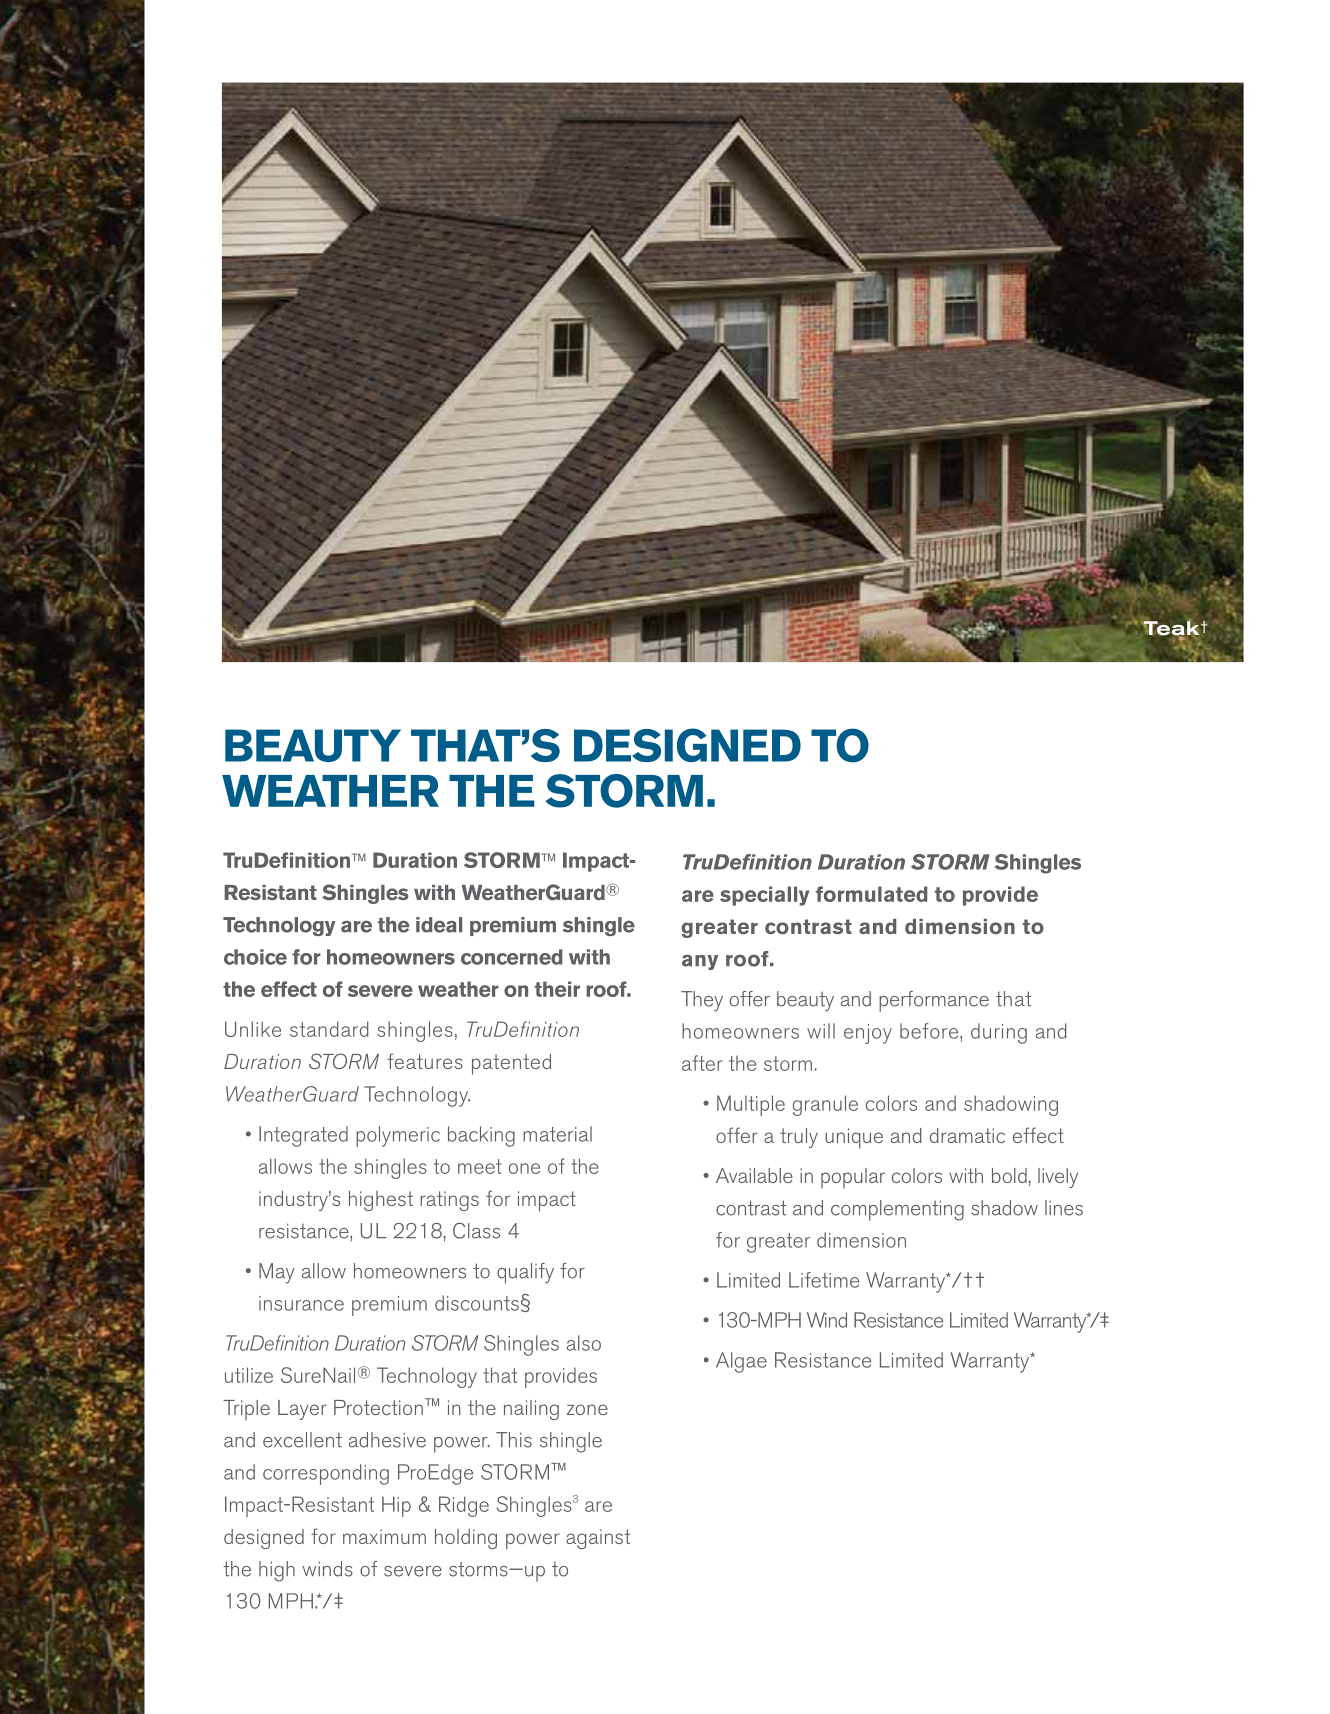 Image resolution: width=1330 pixels, height=1714 pixels. I want to click on POLYMERIC, so click(398, 1136).
